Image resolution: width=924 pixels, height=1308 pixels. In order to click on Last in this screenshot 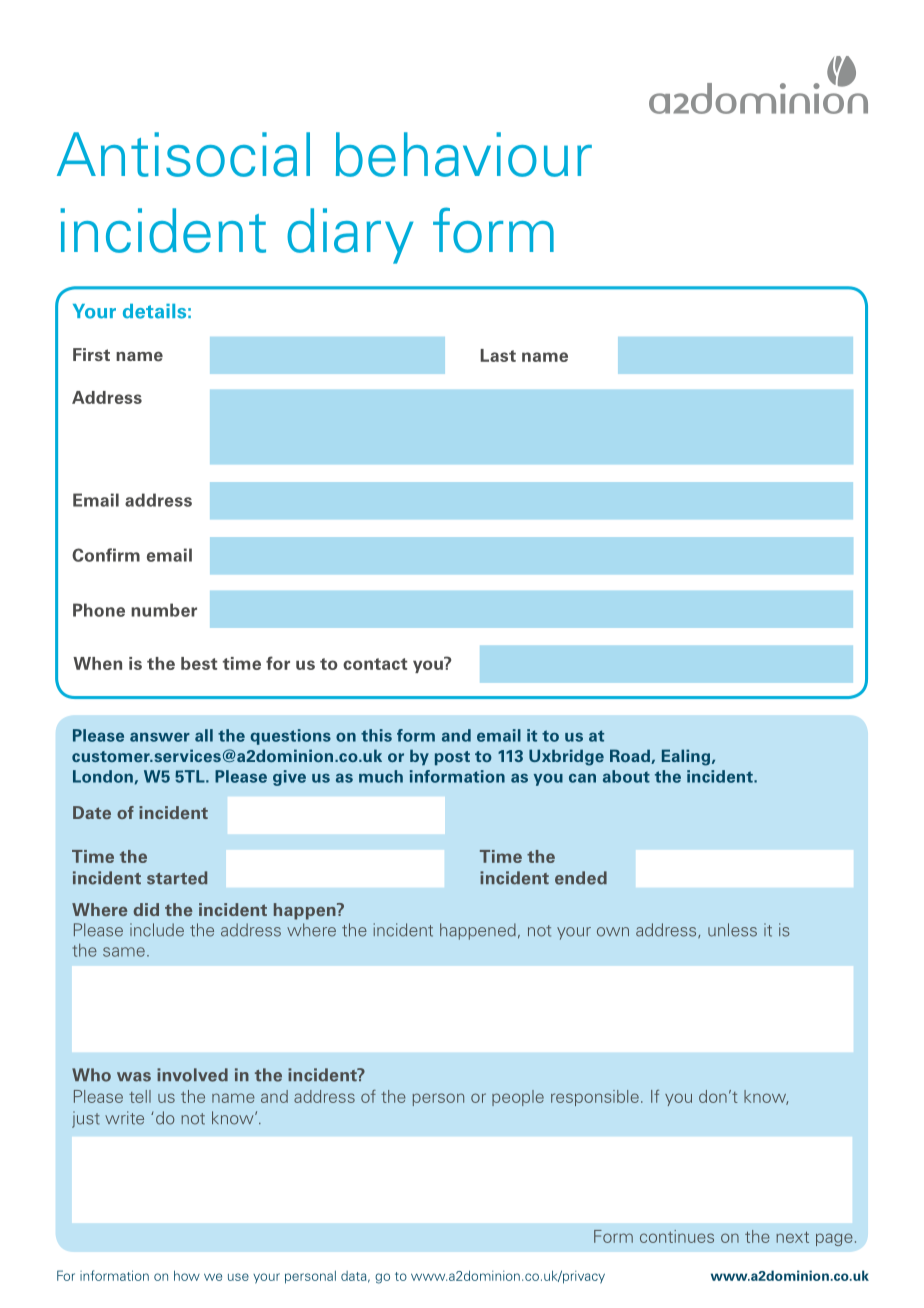, I will do `click(498, 355)`.
